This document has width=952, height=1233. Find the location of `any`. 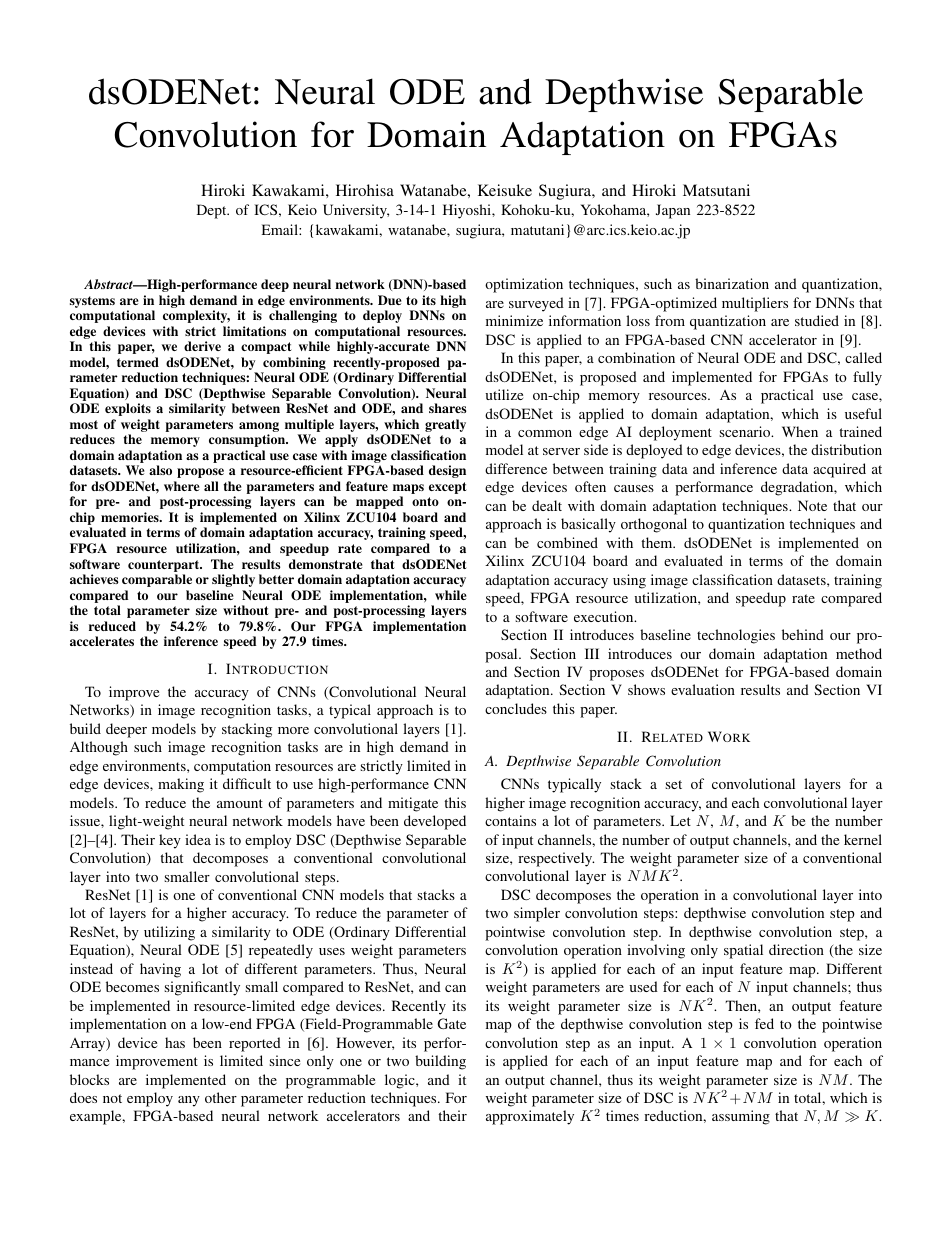

any is located at coordinates (189, 1101).
